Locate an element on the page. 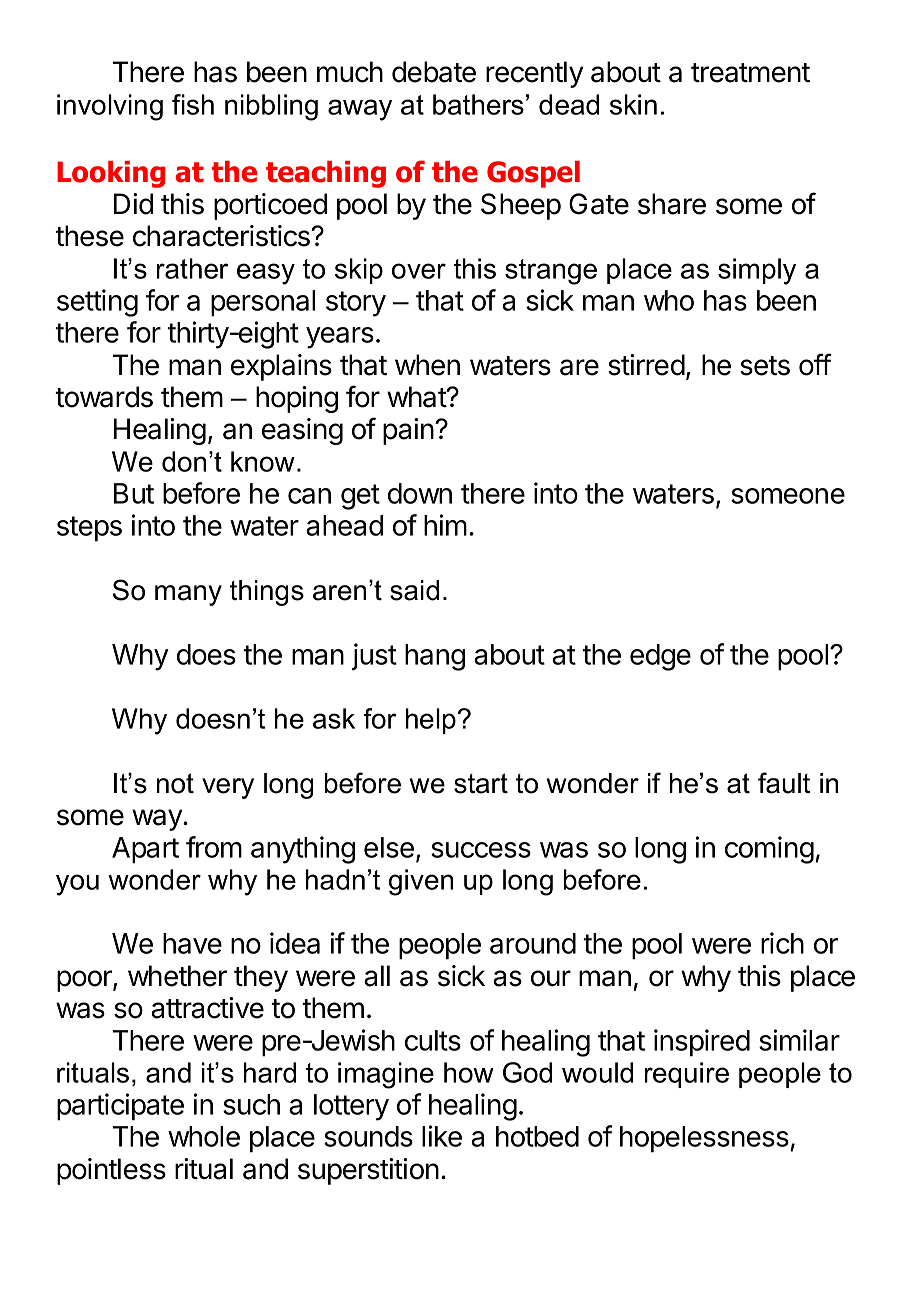  given is located at coordinates (421, 882).
